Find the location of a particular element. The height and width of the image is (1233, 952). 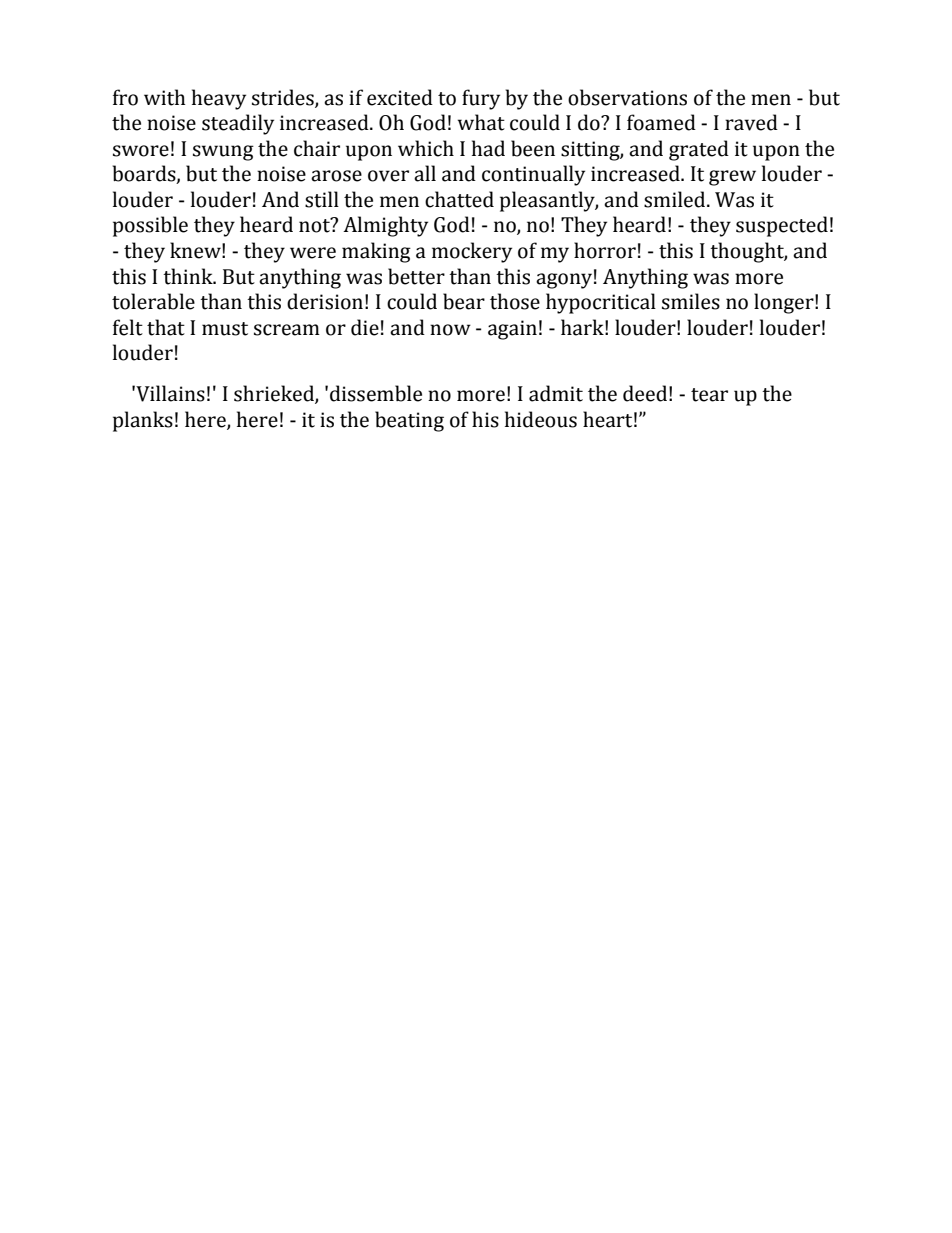

chatted is located at coordinates (459, 199).
